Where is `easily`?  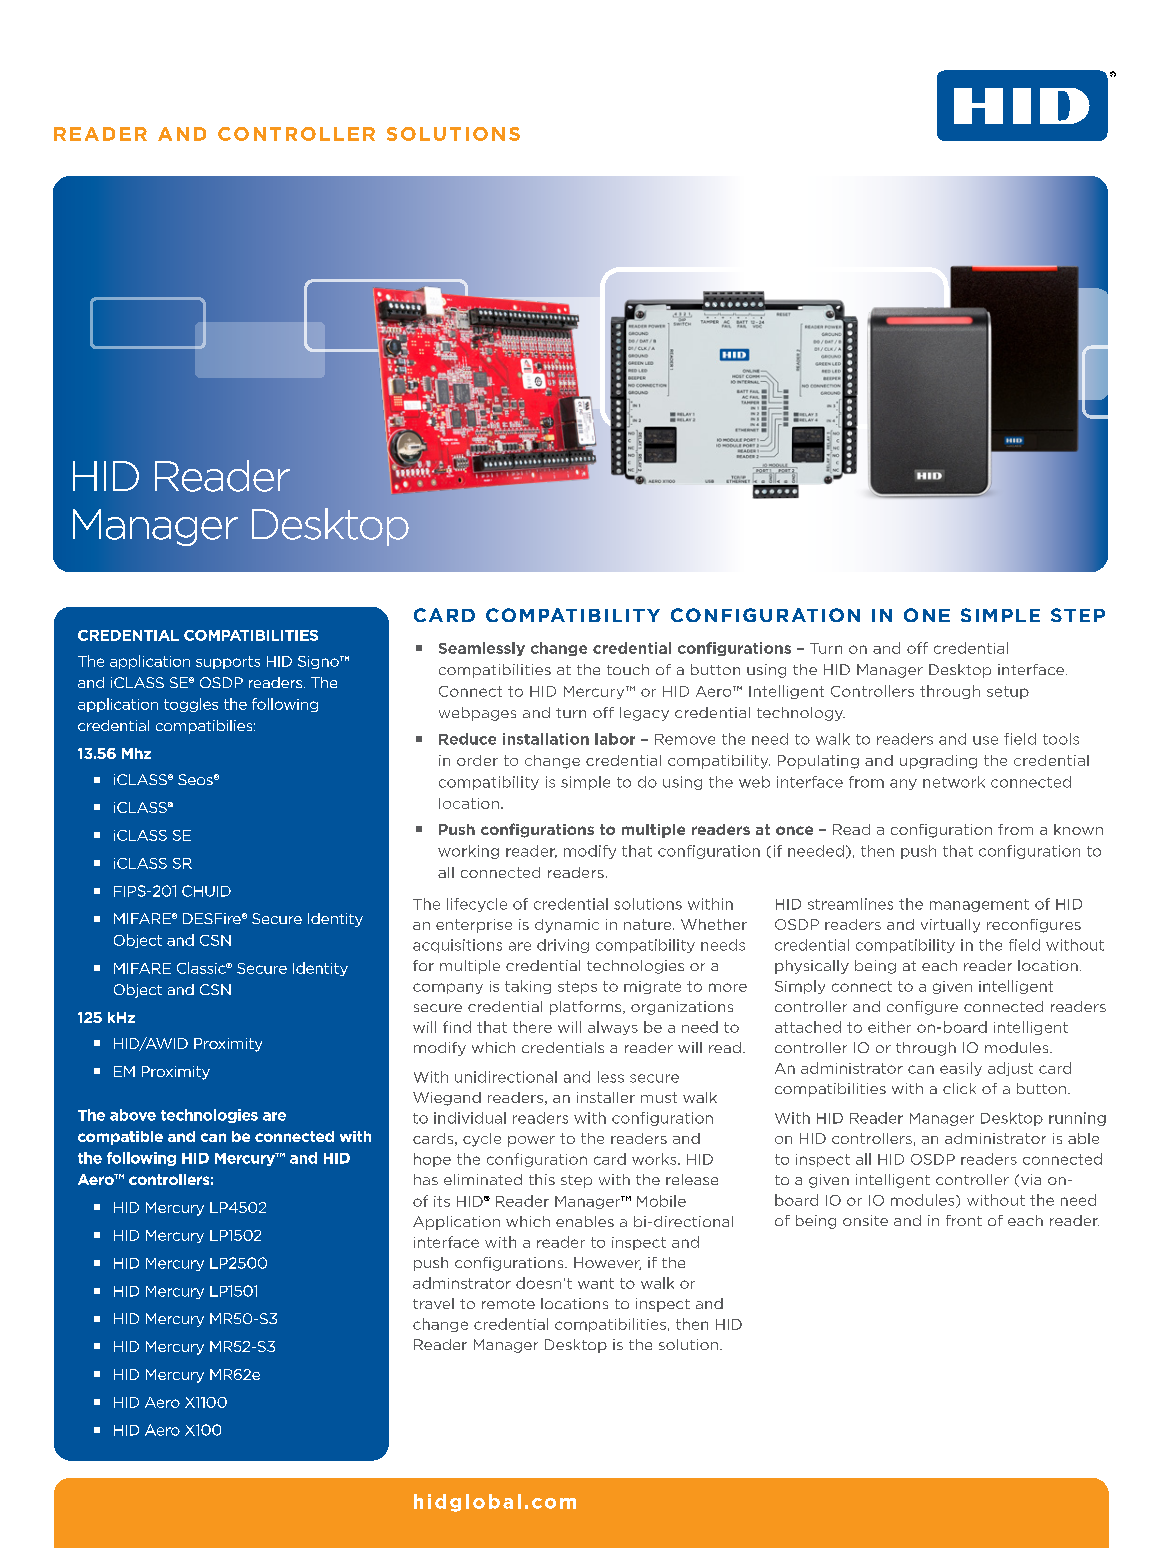
easily is located at coordinates (961, 1069).
